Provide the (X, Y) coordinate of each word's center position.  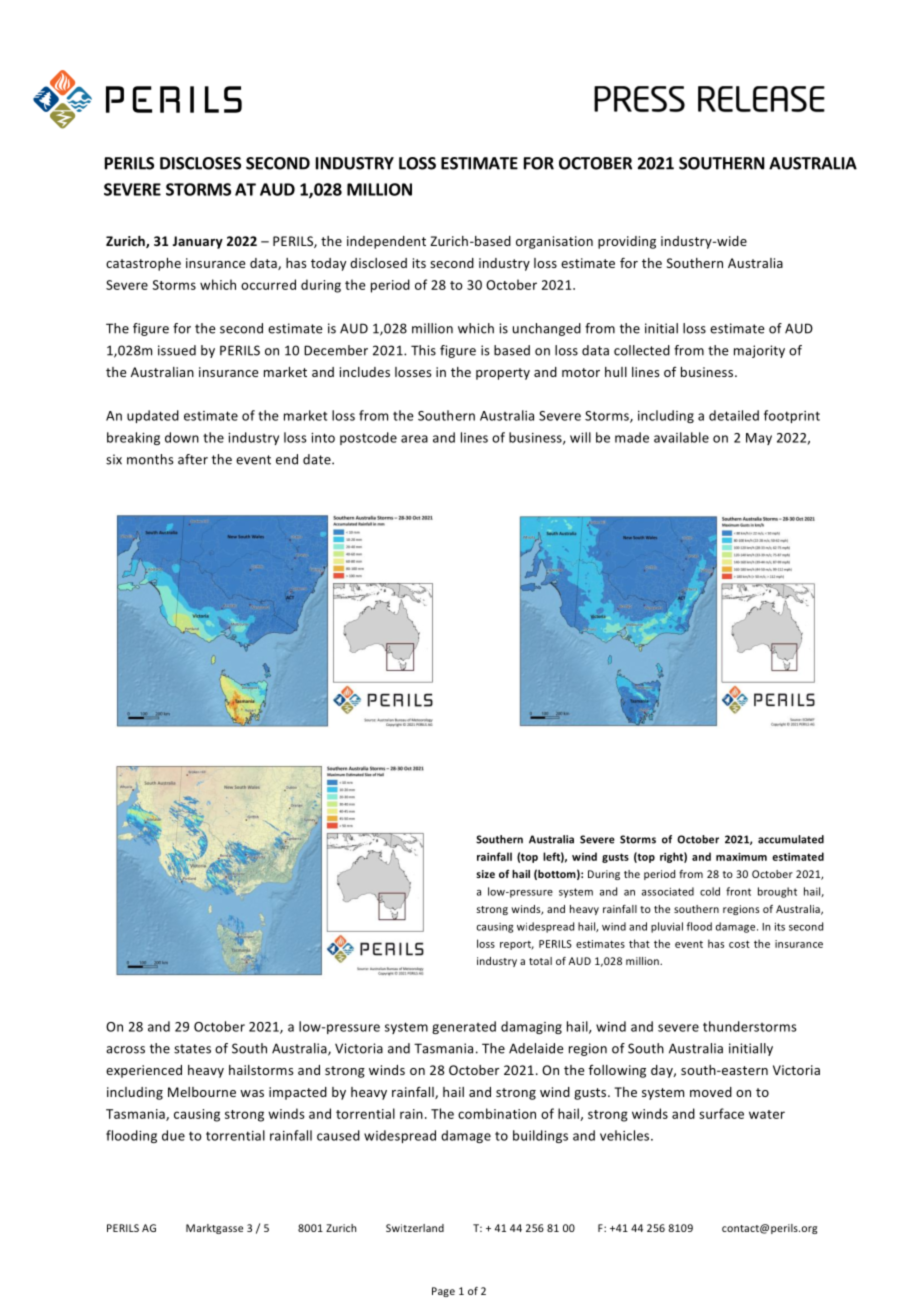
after (193, 459)
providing (627, 242)
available (681, 437)
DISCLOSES (200, 163)
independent (386, 242)
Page (443, 1292)
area (414, 439)
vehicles (626, 1135)
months (150, 459)
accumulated (791, 839)
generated (464, 1027)
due (173, 1135)
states (192, 1049)
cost (739, 944)
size (485, 874)
